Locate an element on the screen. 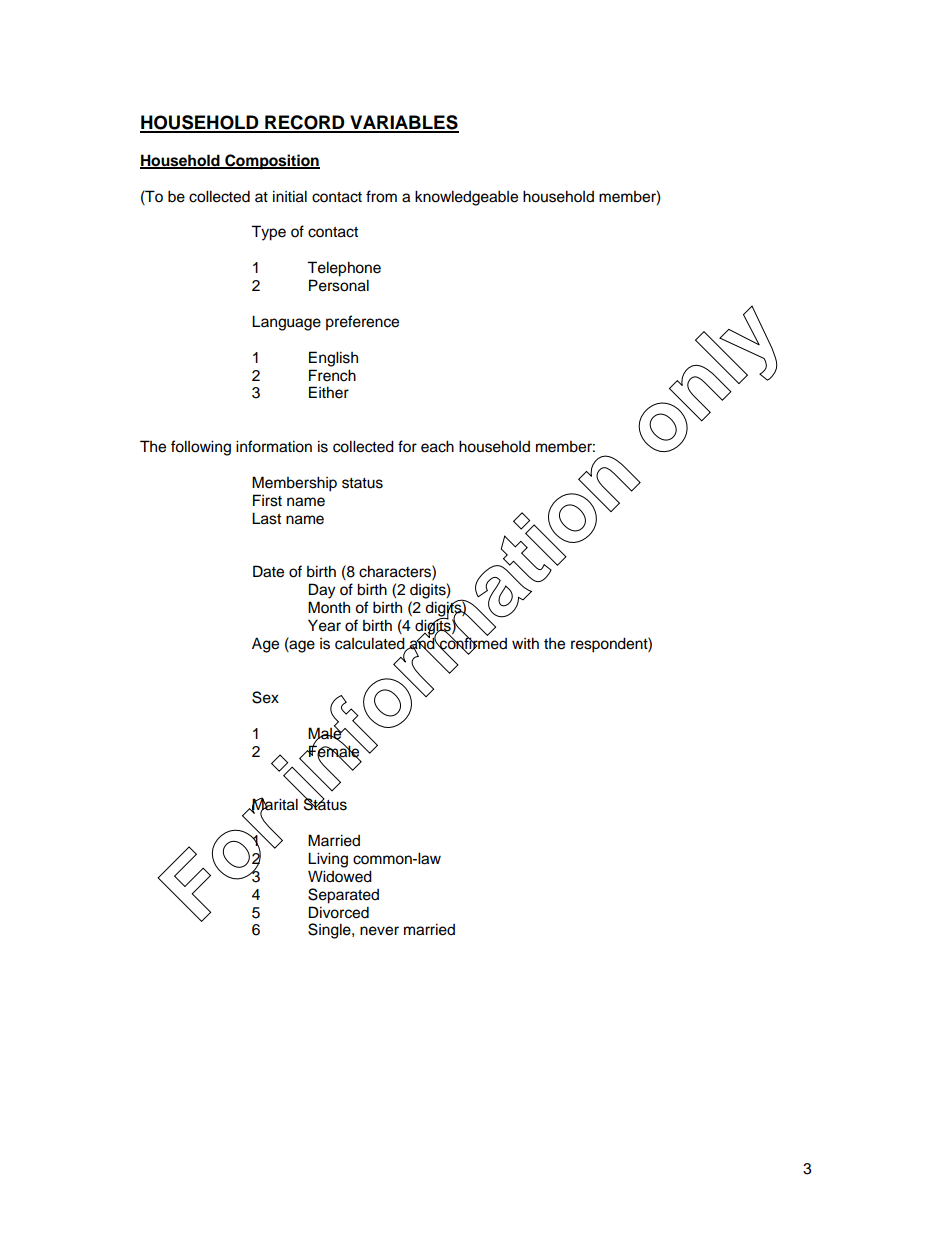 Image resolution: width=952 pixels, height=1233 pixels. Day is located at coordinates (322, 591).
